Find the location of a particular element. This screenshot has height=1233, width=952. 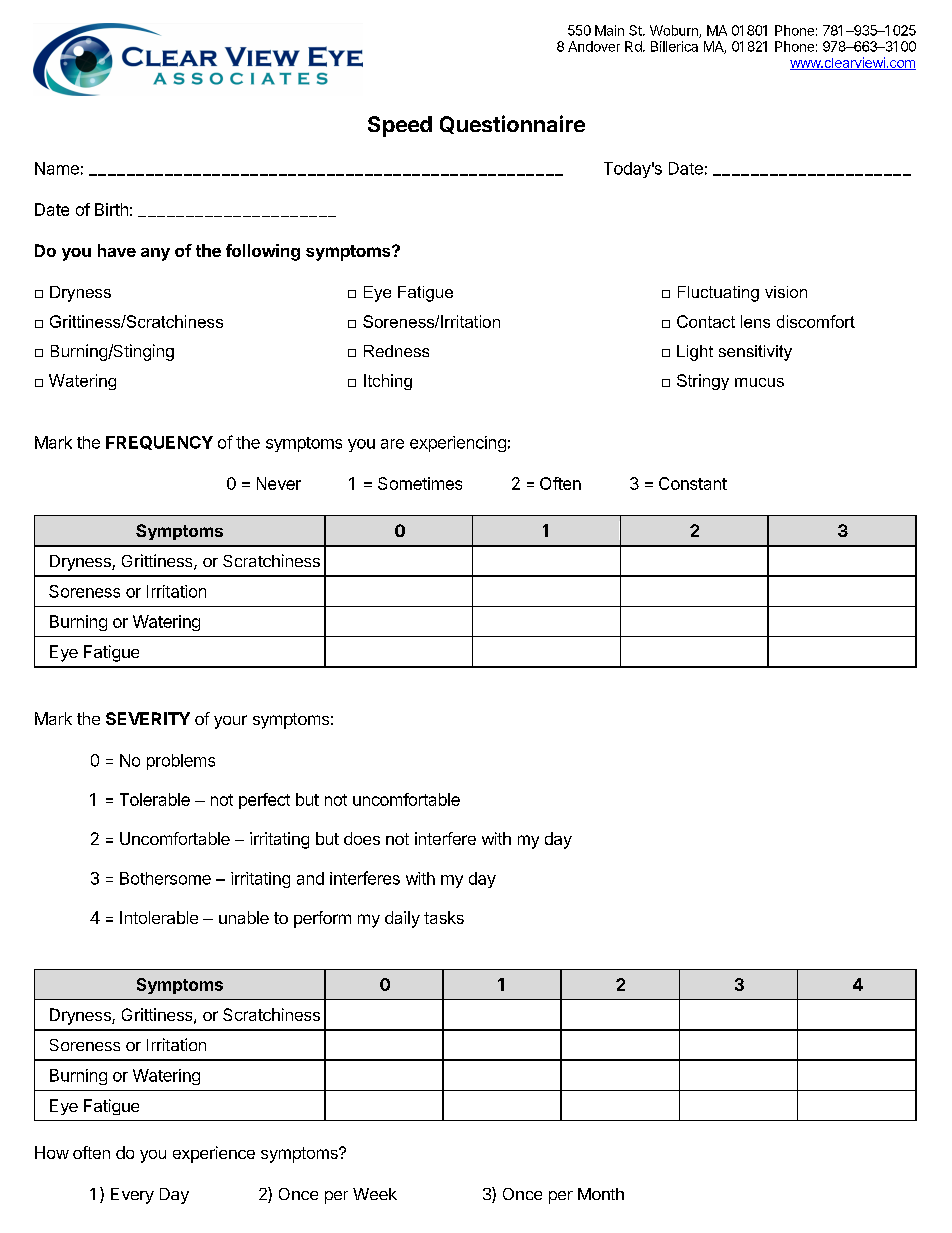

SEVERITY is located at coordinates (148, 718).
